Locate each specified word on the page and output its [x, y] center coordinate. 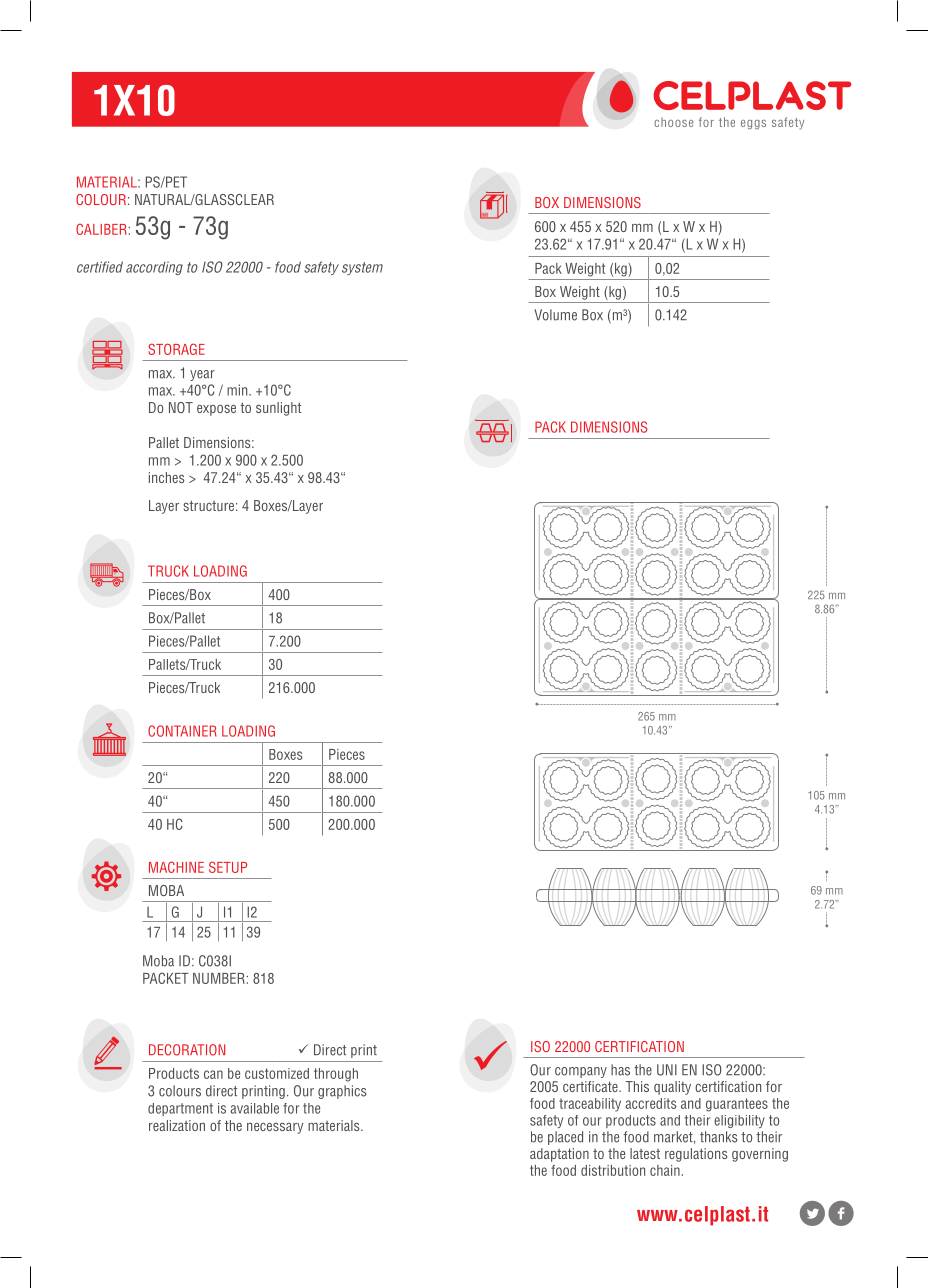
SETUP [228, 867]
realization [177, 1125]
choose [673, 122]
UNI [667, 1070]
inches [166, 477]
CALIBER [102, 229]
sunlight [278, 409]
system [362, 268]
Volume [555, 315]
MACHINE [176, 867]
